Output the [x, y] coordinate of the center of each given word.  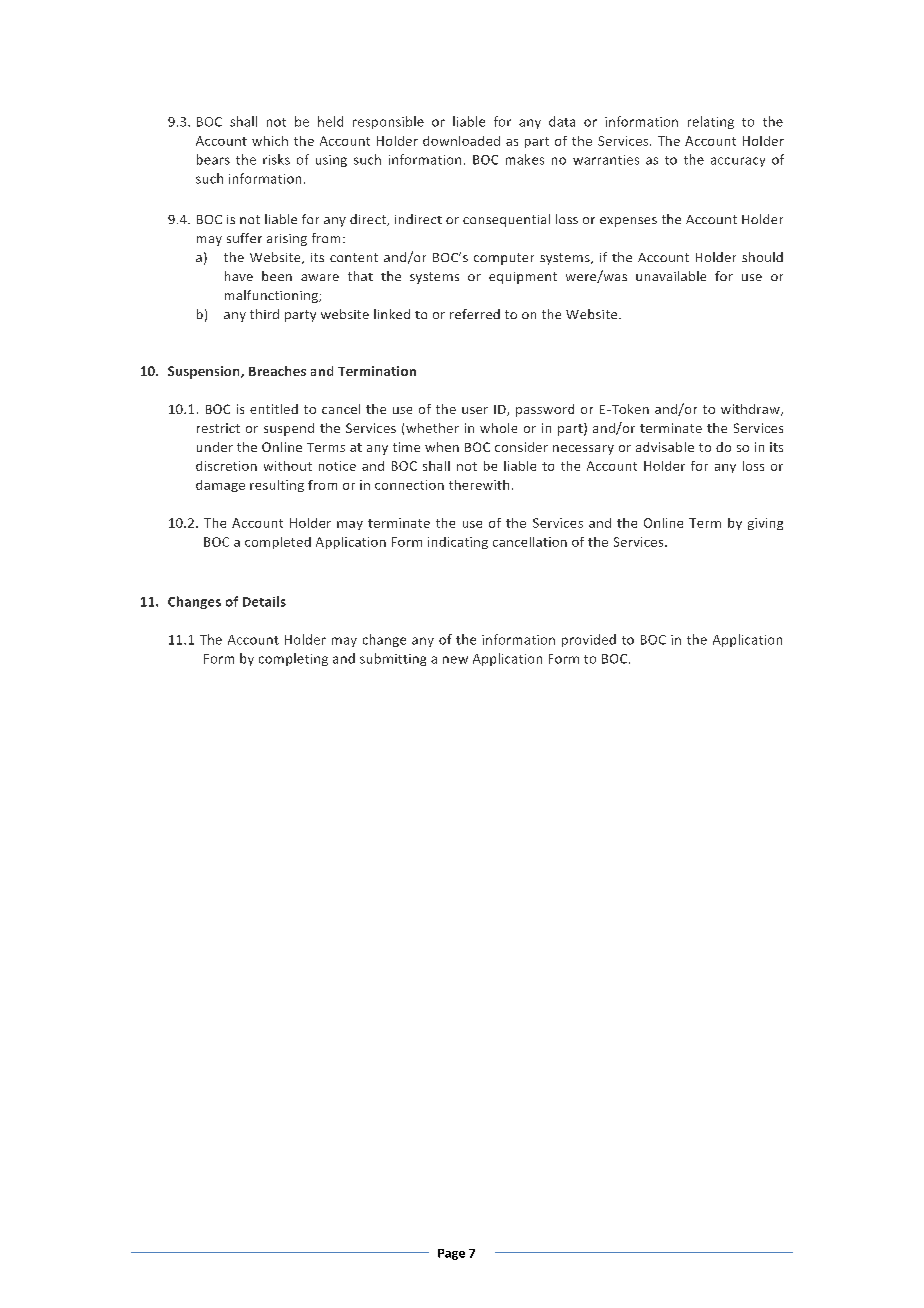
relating [711, 122]
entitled [274, 409]
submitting [393, 659]
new [455, 660]
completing [293, 659]
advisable [665, 447]
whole [498, 428]
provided [589, 640]
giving [765, 524]
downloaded [461, 141]
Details [264, 601]
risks [276, 159]
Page [451, 1254]
